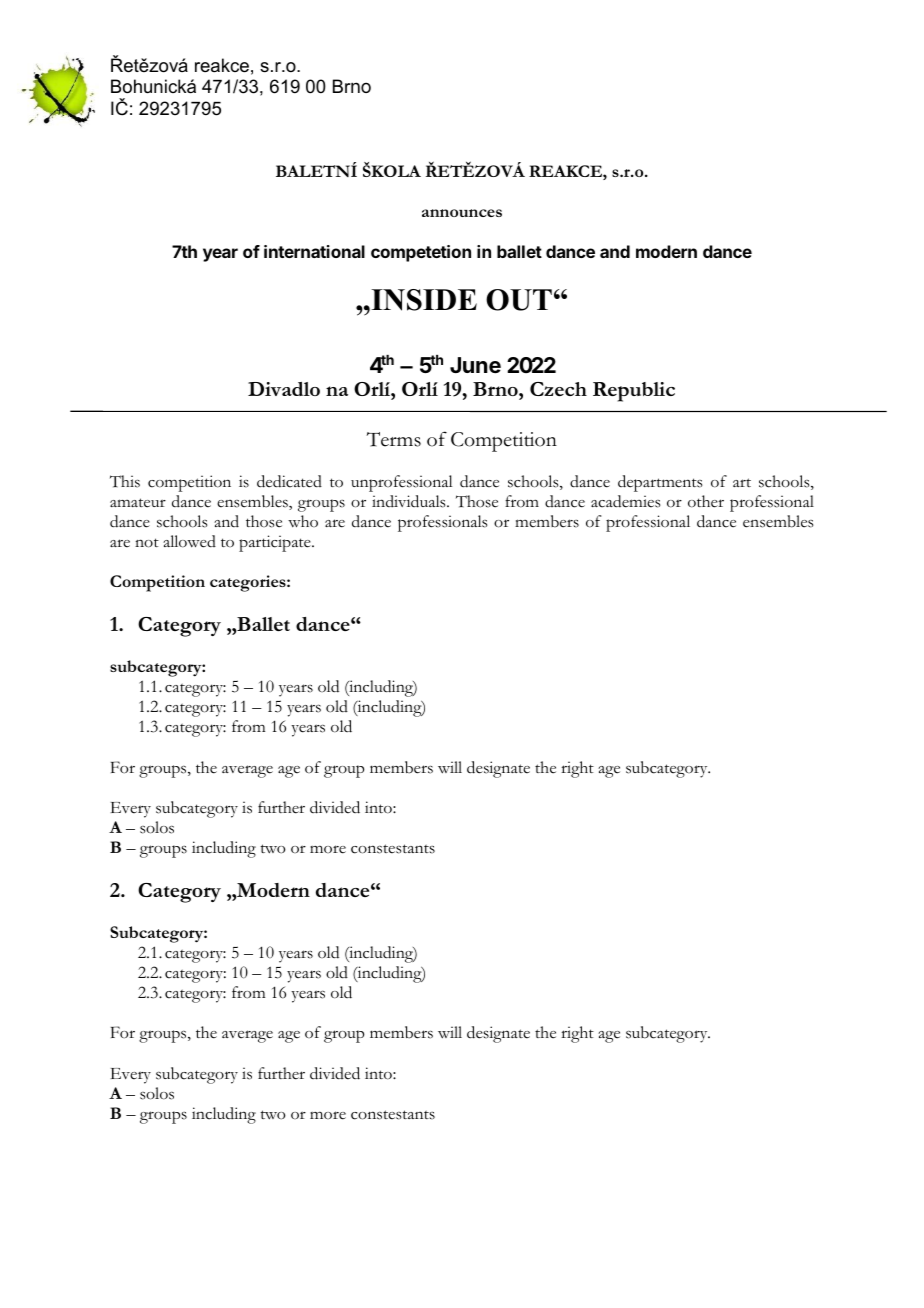  I want to click on allowed, so click(189, 541).
